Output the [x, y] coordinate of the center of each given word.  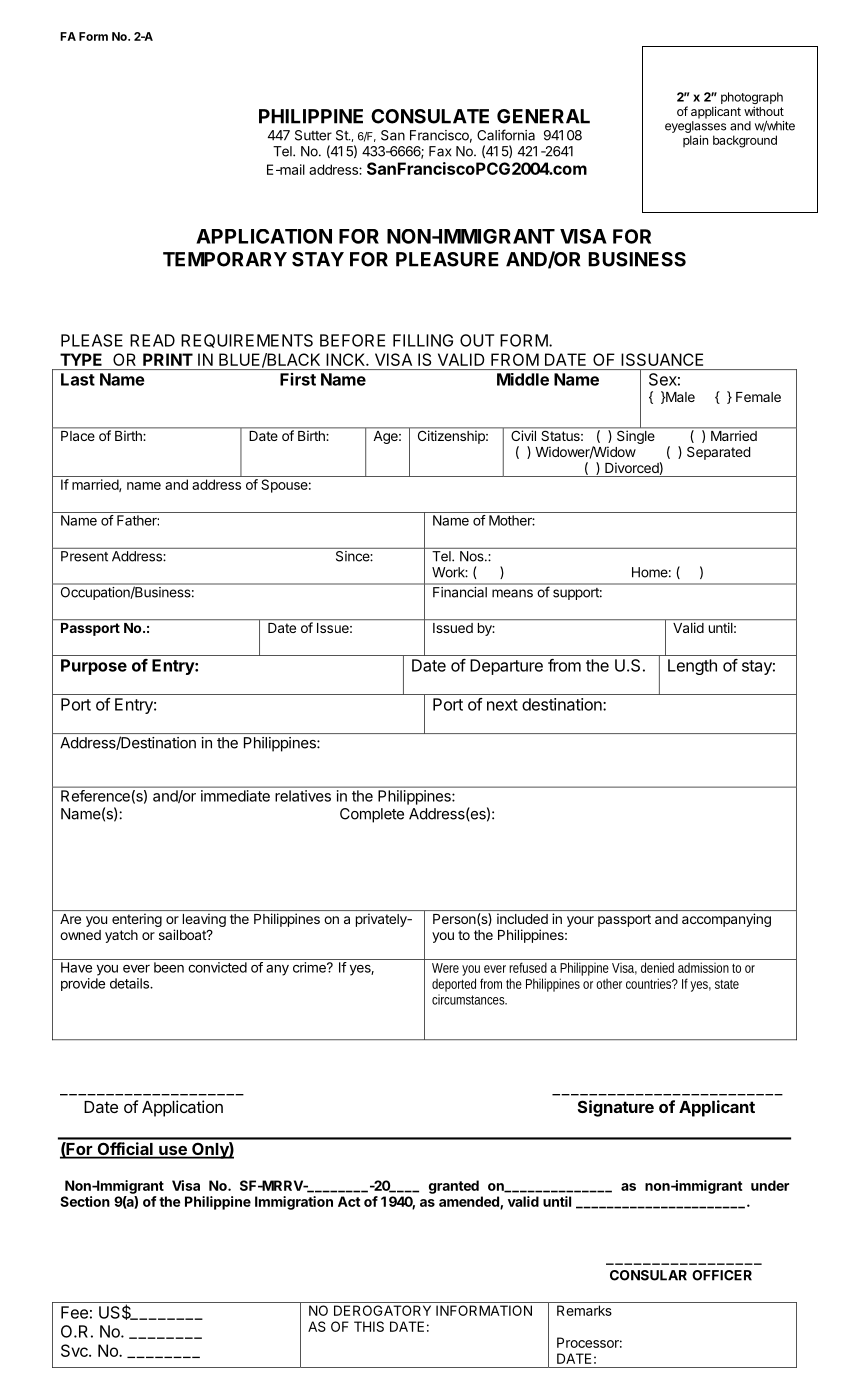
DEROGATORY [382, 1310]
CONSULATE [430, 116]
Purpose [94, 667]
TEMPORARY [225, 259]
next [502, 705]
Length [692, 667]
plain [695, 141]
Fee [74, 1312]
